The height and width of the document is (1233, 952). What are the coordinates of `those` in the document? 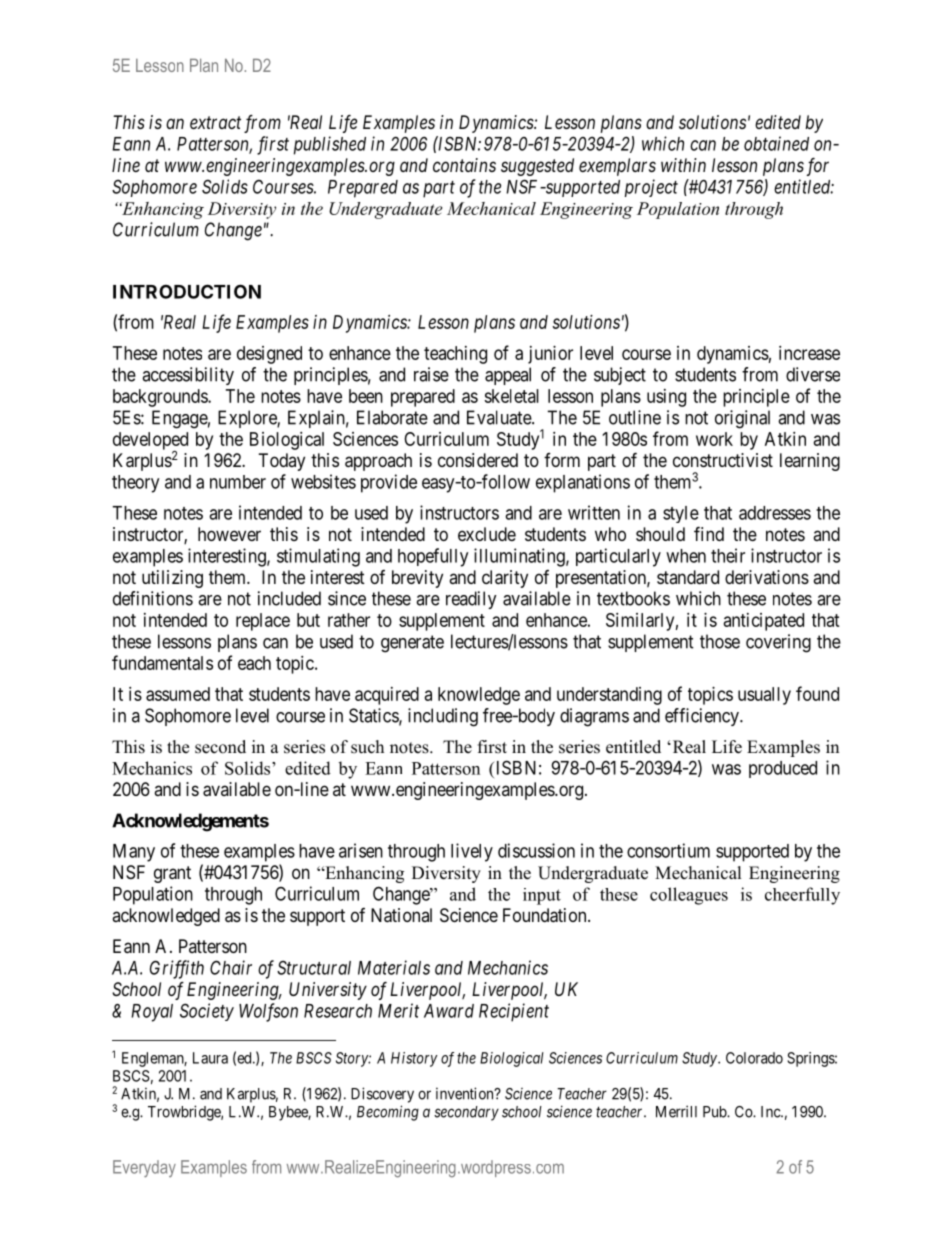 It's located at (720, 641).
